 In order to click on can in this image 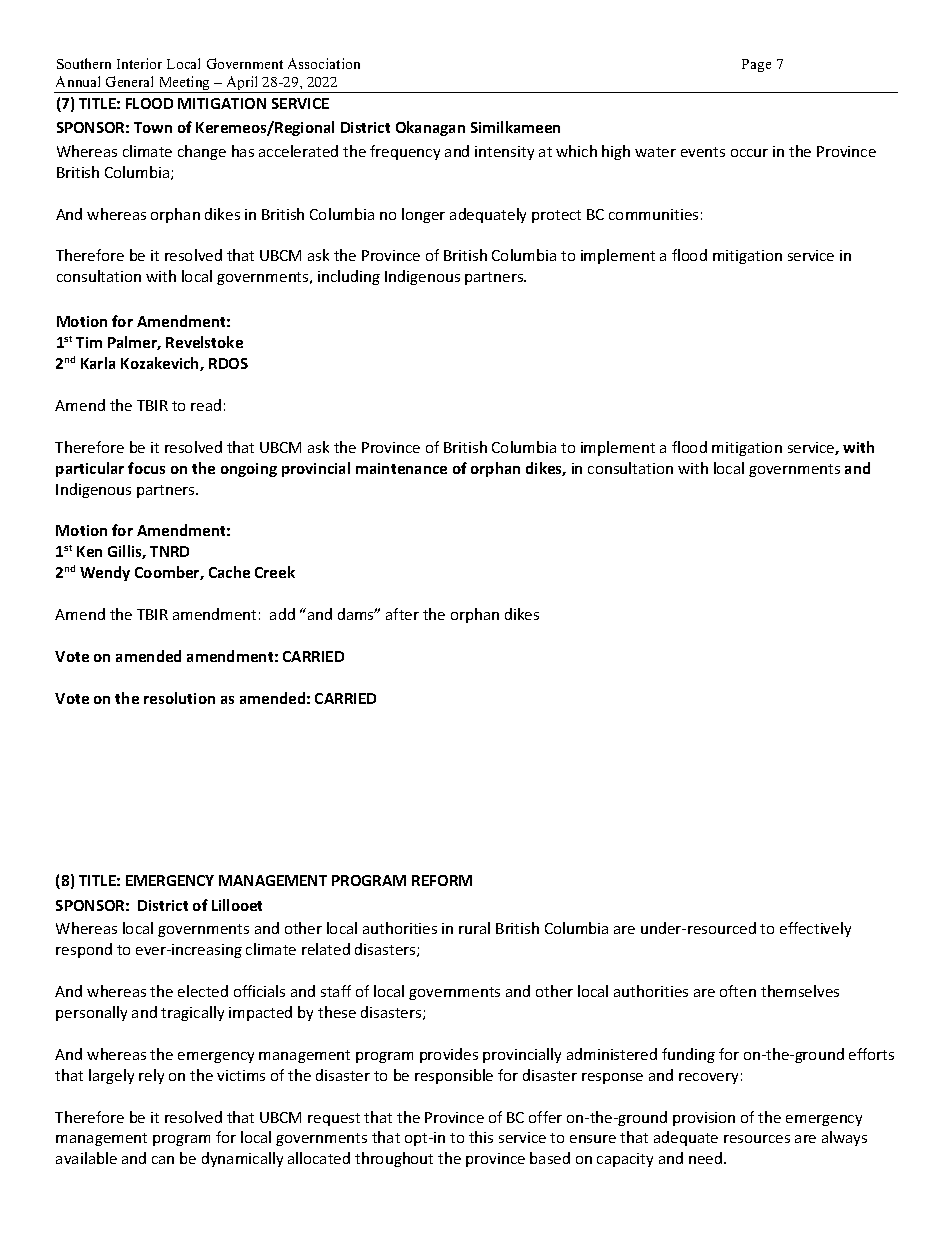, I will do `click(163, 1160)`.
